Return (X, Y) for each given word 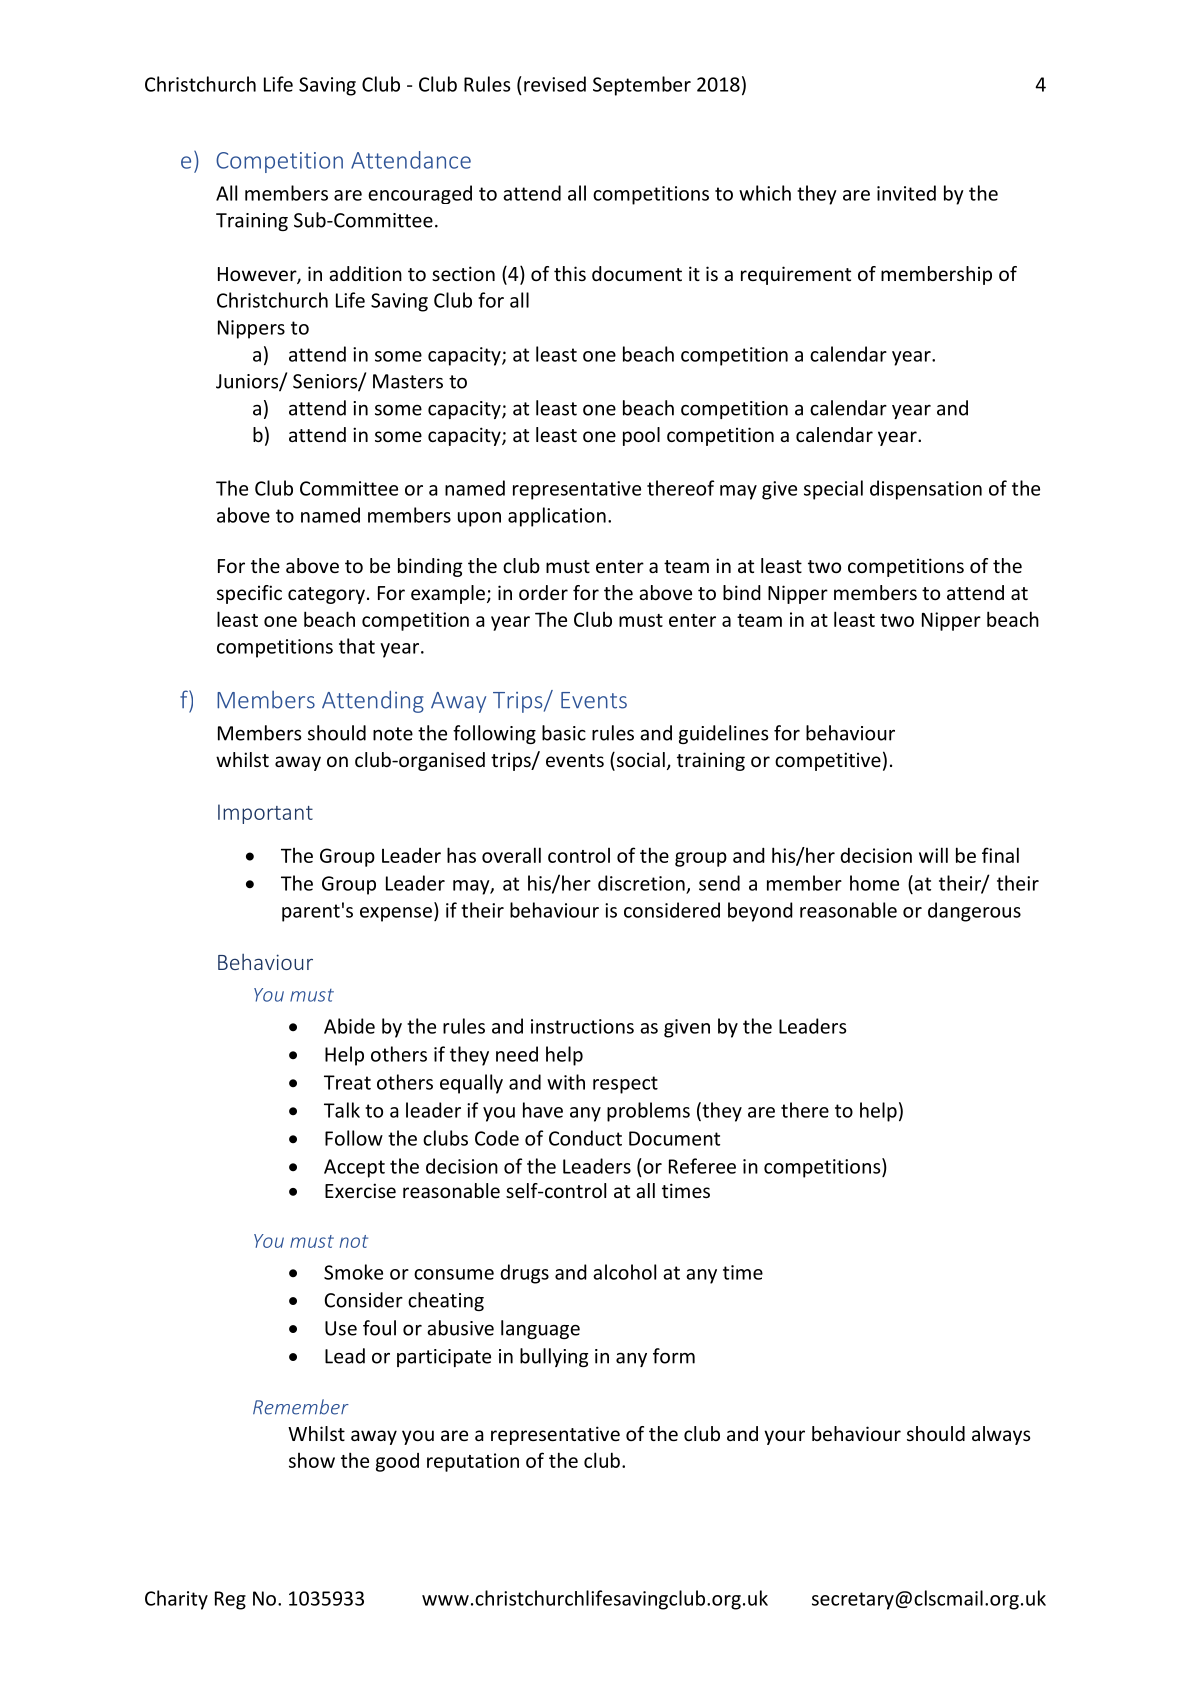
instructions (582, 1026)
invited (906, 193)
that (357, 646)
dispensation (926, 490)
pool (641, 436)
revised (555, 84)
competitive (828, 761)
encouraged (420, 194)
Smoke (353, 1272)
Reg (230, 1600)
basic (564, 733)
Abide (349, 1026)
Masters (408, 381)
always (1001, 1435)
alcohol (624, 1272)
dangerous (974, 912)
